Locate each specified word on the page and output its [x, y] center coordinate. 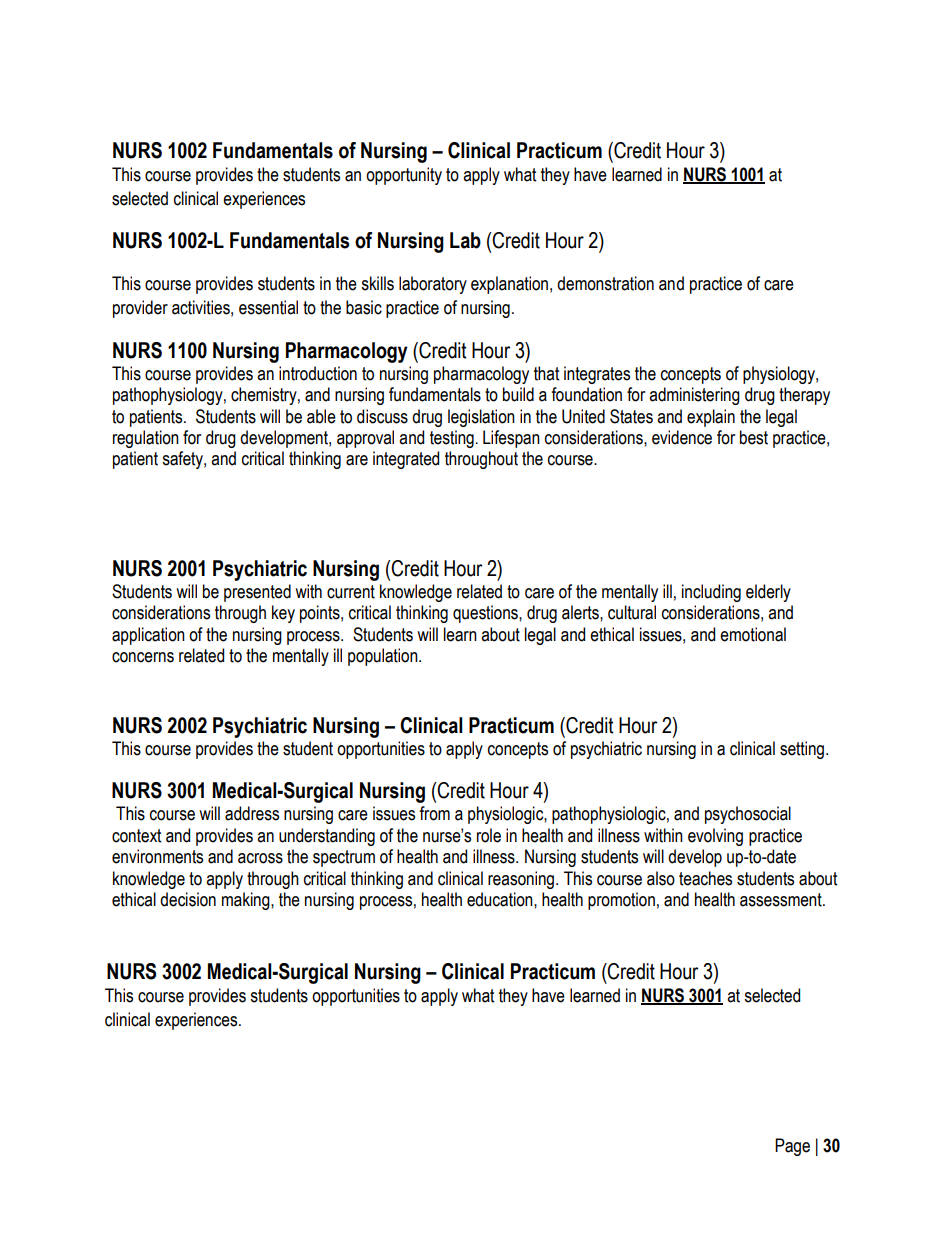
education [501, 899]
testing [452, 439]
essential [268, 307]
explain [711, 418]
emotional [753, 634]
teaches [705, 878]
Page [792, 1147]
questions [486, 614]
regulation [146, 439]
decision [188, 899]
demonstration [605, 283]
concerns [143, 657]
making [247, 901]
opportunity [404, 176]
